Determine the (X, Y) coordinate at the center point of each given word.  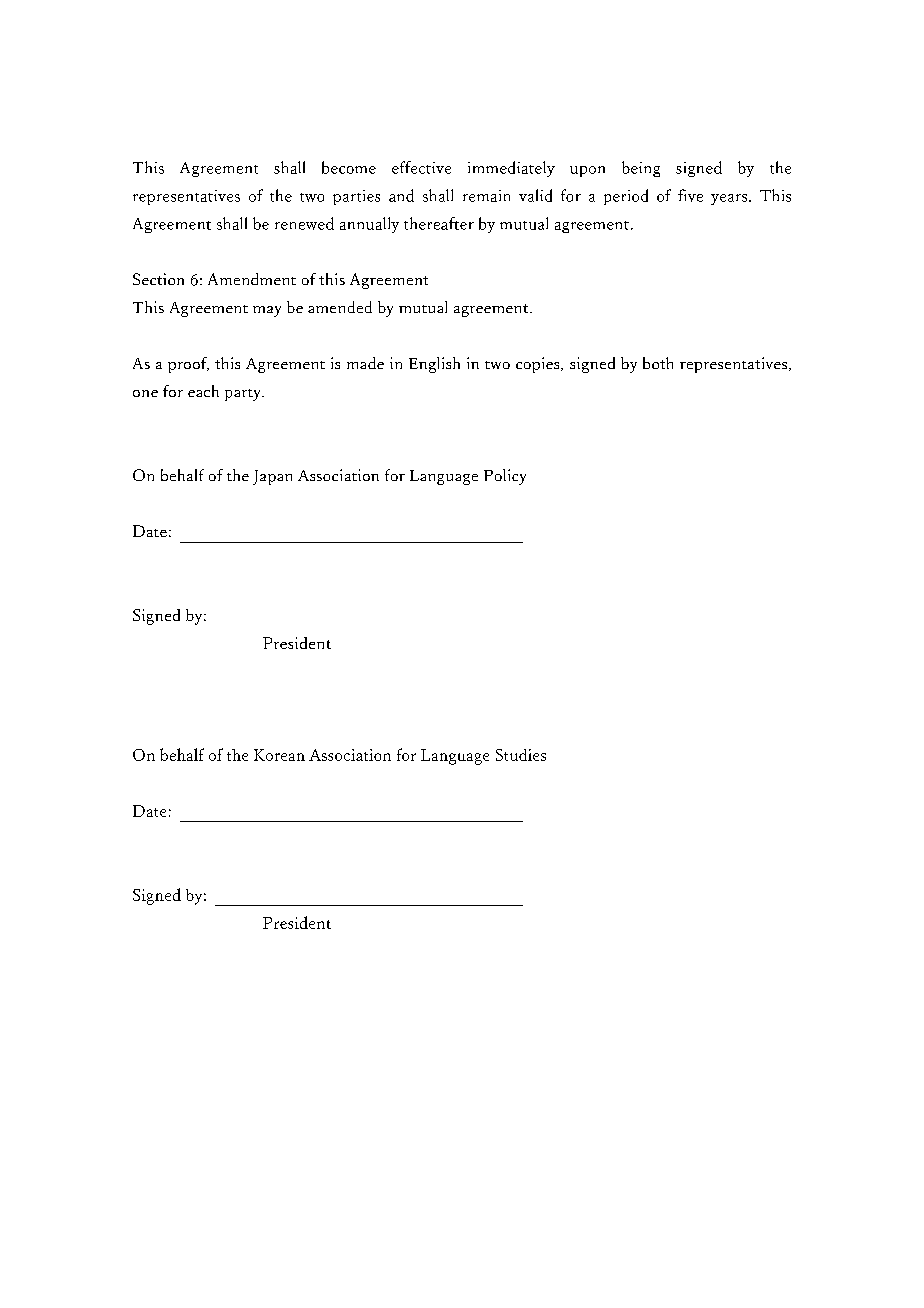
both (658, 363)
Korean (279, 755)
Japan (272, 477)
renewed (304, 223)
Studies (521, 755)
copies (539, 365)
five (690, 195)
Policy (505, 477)
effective (421, 167)
